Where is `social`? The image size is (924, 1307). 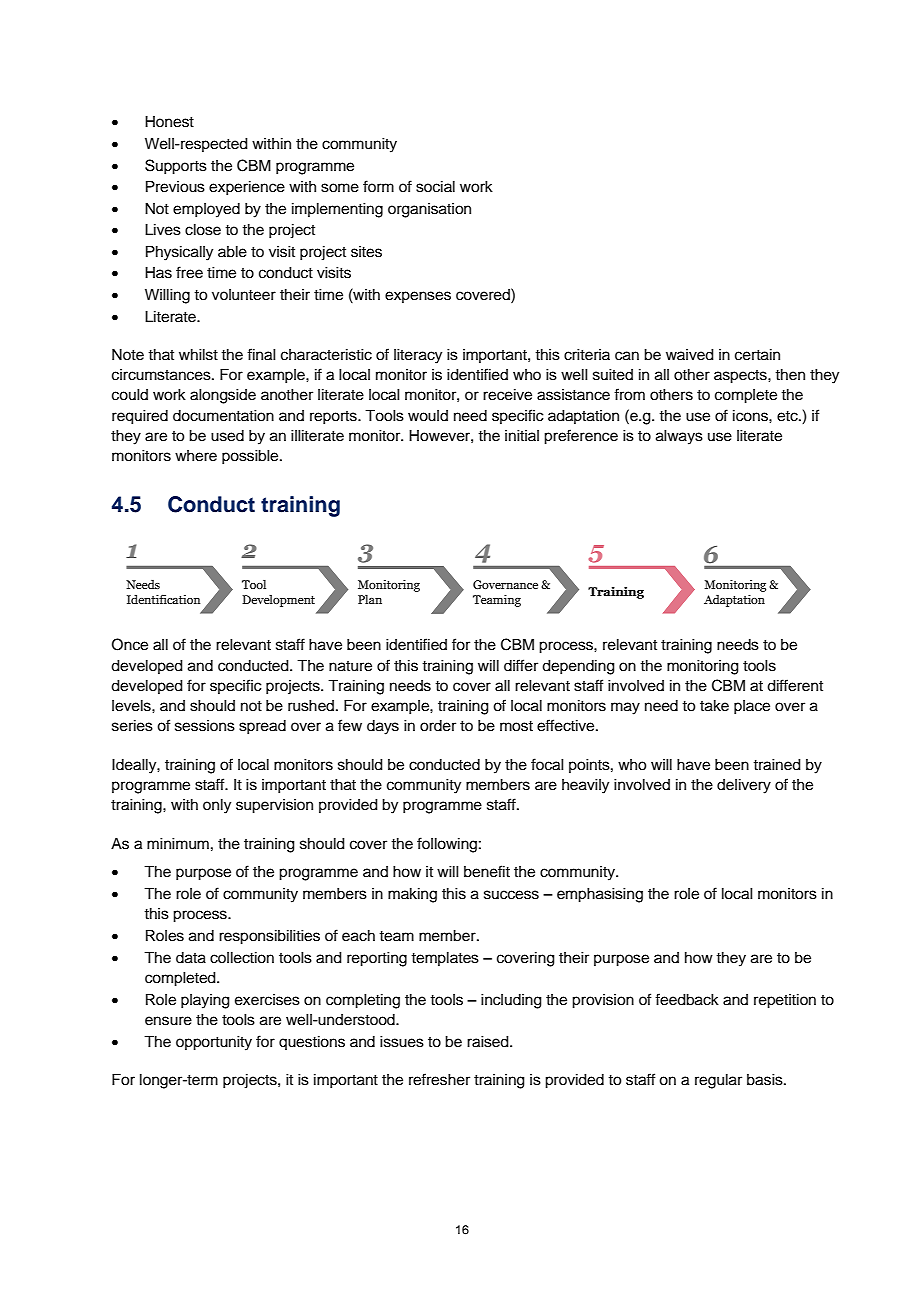 social is located at coordinates (435, 187).
